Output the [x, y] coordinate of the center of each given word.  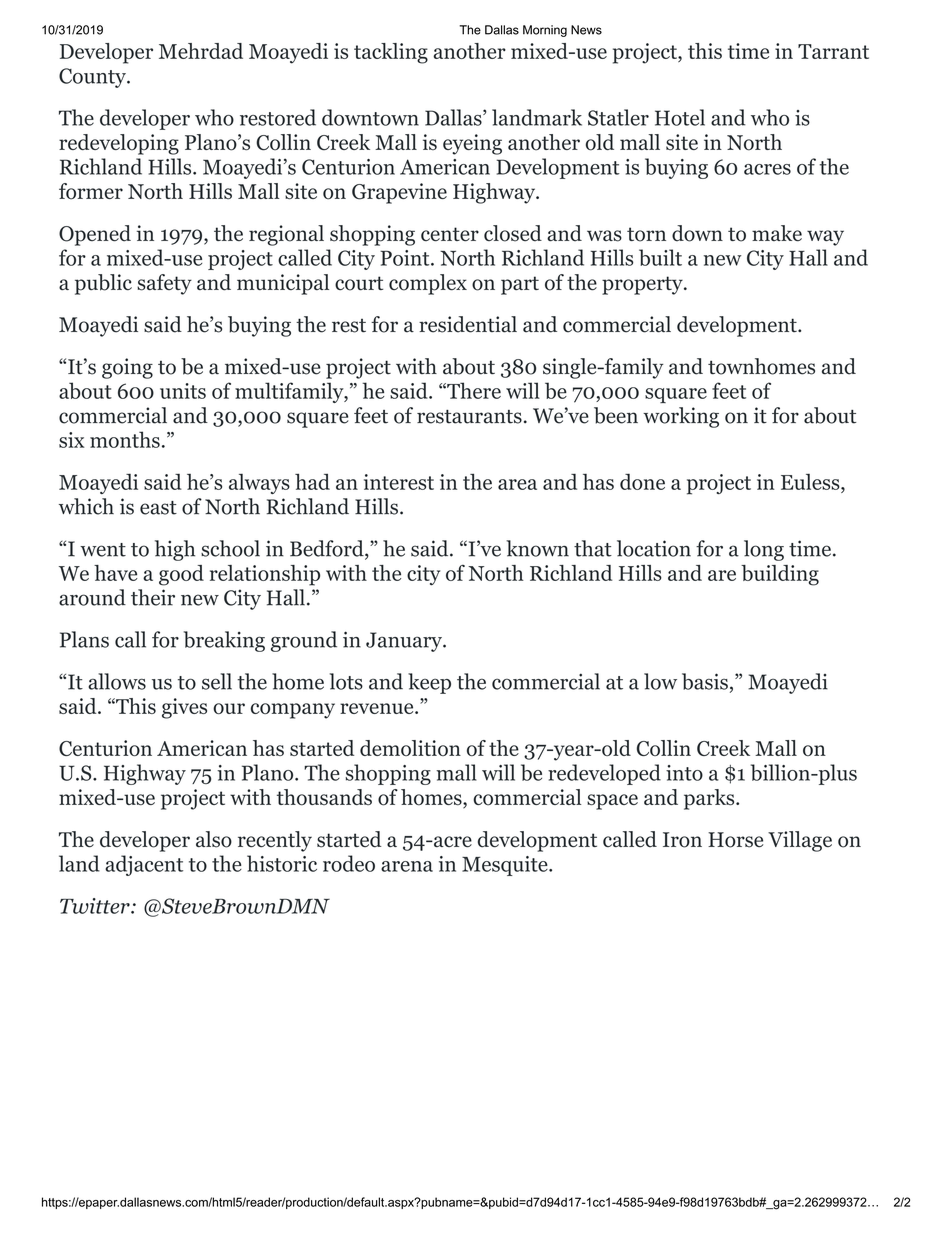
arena [407, 866]
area [517, 484]
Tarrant [833, 51]
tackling [391, 53]
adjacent [144, 865]
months [125, 439]
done [642, 481]
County [93, 78]
